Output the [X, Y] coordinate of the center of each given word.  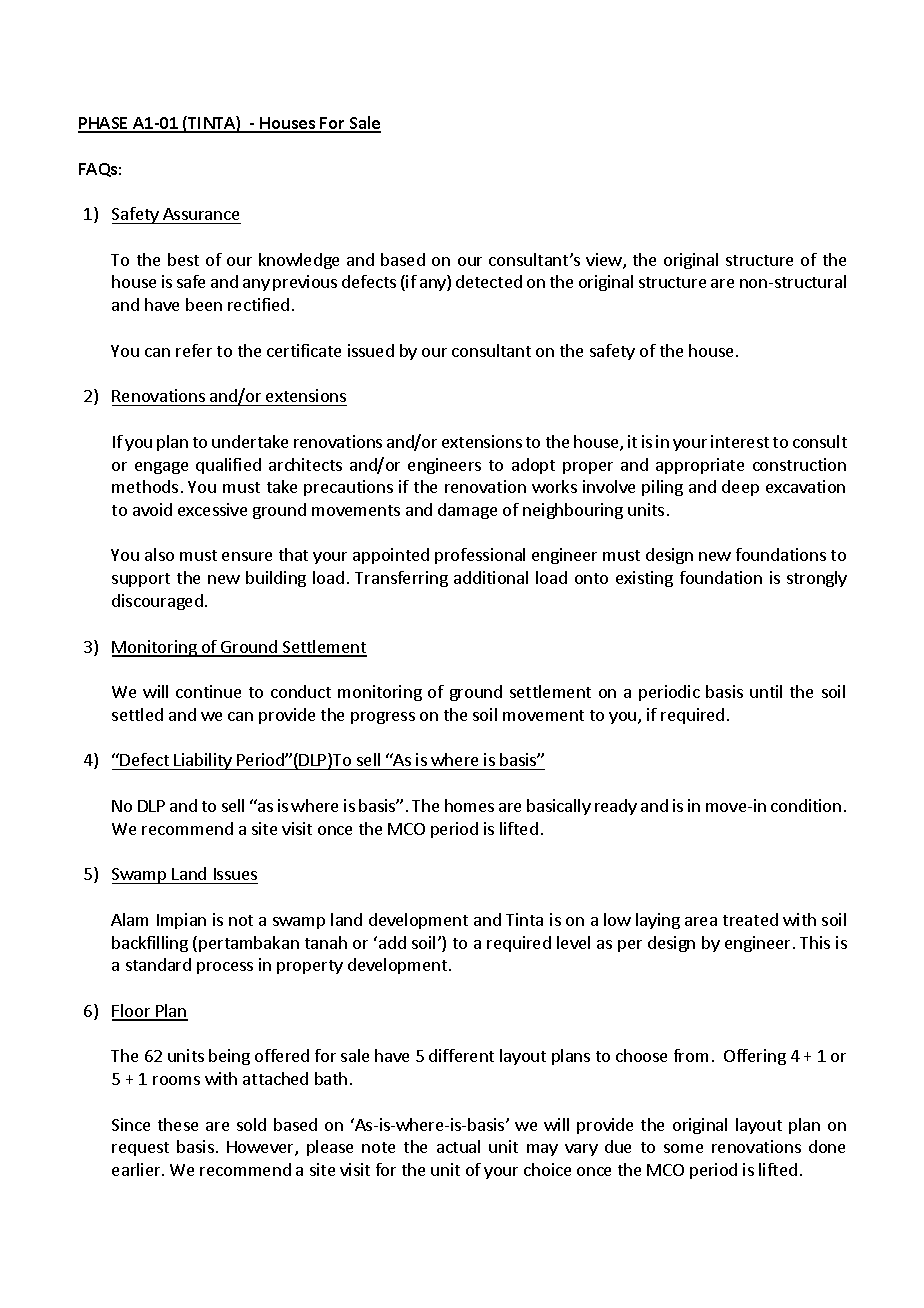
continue [208, 691]
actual [458, 1146]
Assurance [201, 214]
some [683, 1148]
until [766, 691]
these [178, 1124]
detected [489, 281]
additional [491, 577]
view [605, 261]
